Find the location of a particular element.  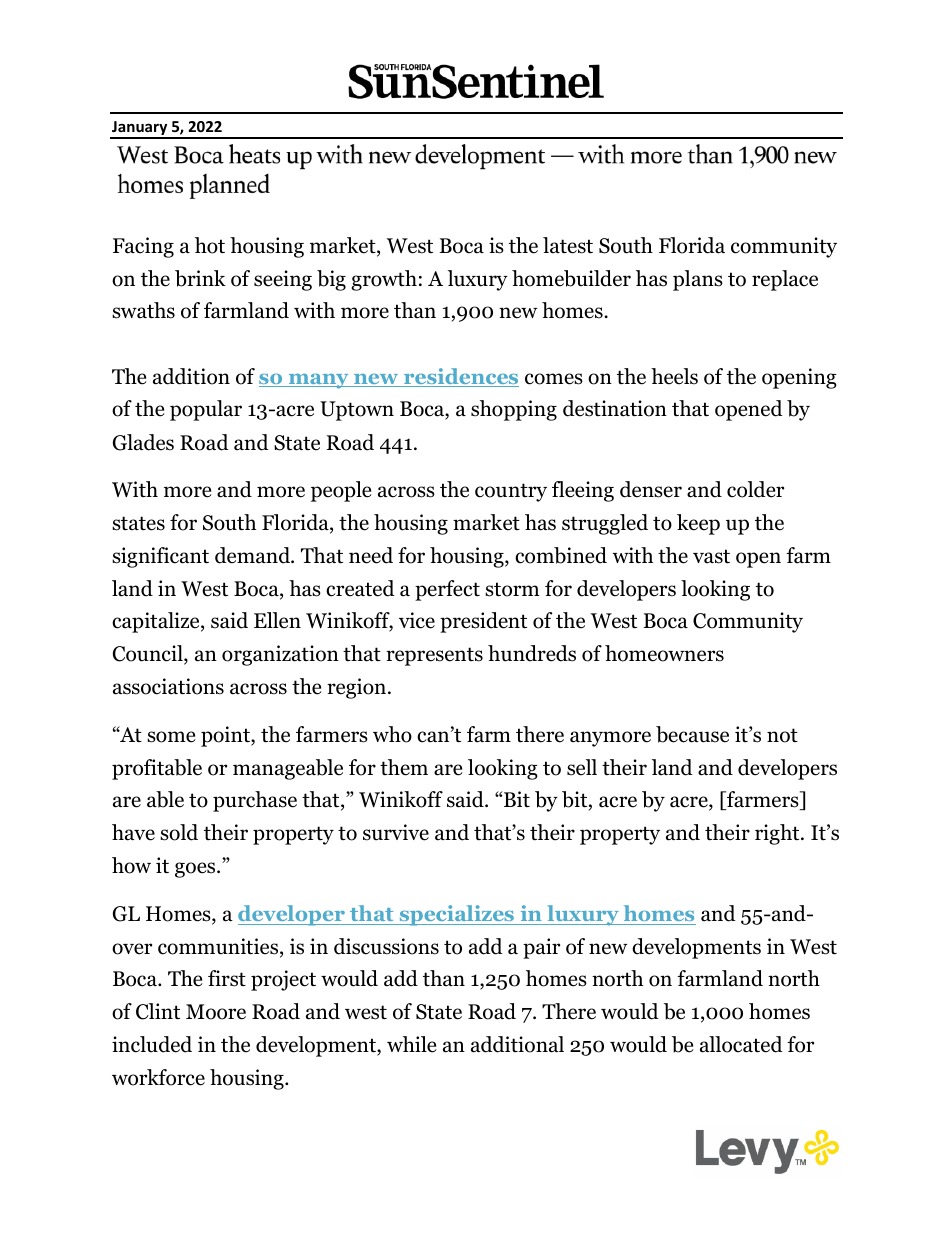

January is located at coordinates (140, 129).
